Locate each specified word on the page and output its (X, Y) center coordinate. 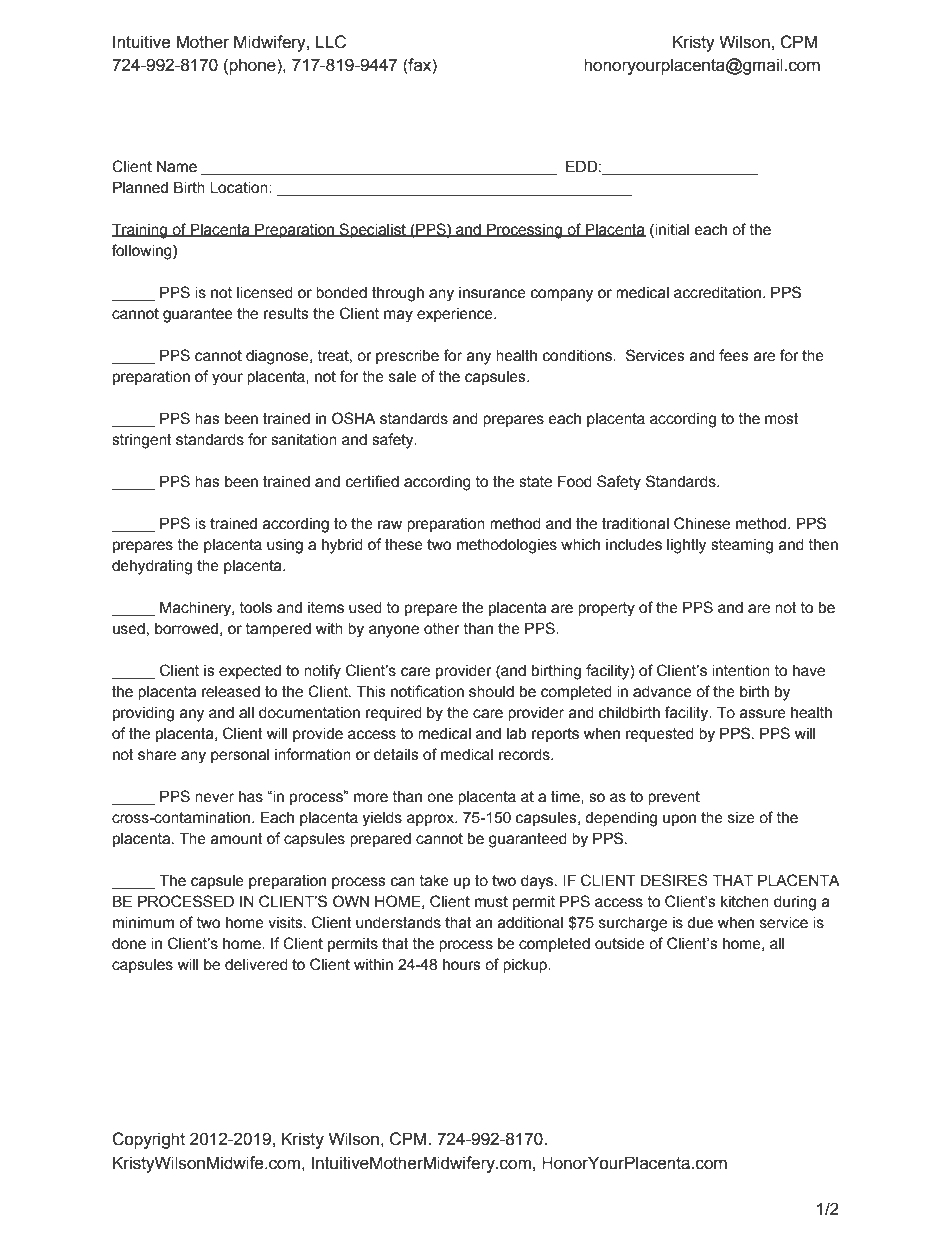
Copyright (148, 1140)
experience (456, 315)
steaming (742, 546)
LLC (331, 42)
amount (237, 839)
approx (432, 820)
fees (734, 355)
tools (256, 608)
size (741, 818)
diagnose (278, 357)
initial (671, 230)
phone (253, 66)
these (404, 545)
